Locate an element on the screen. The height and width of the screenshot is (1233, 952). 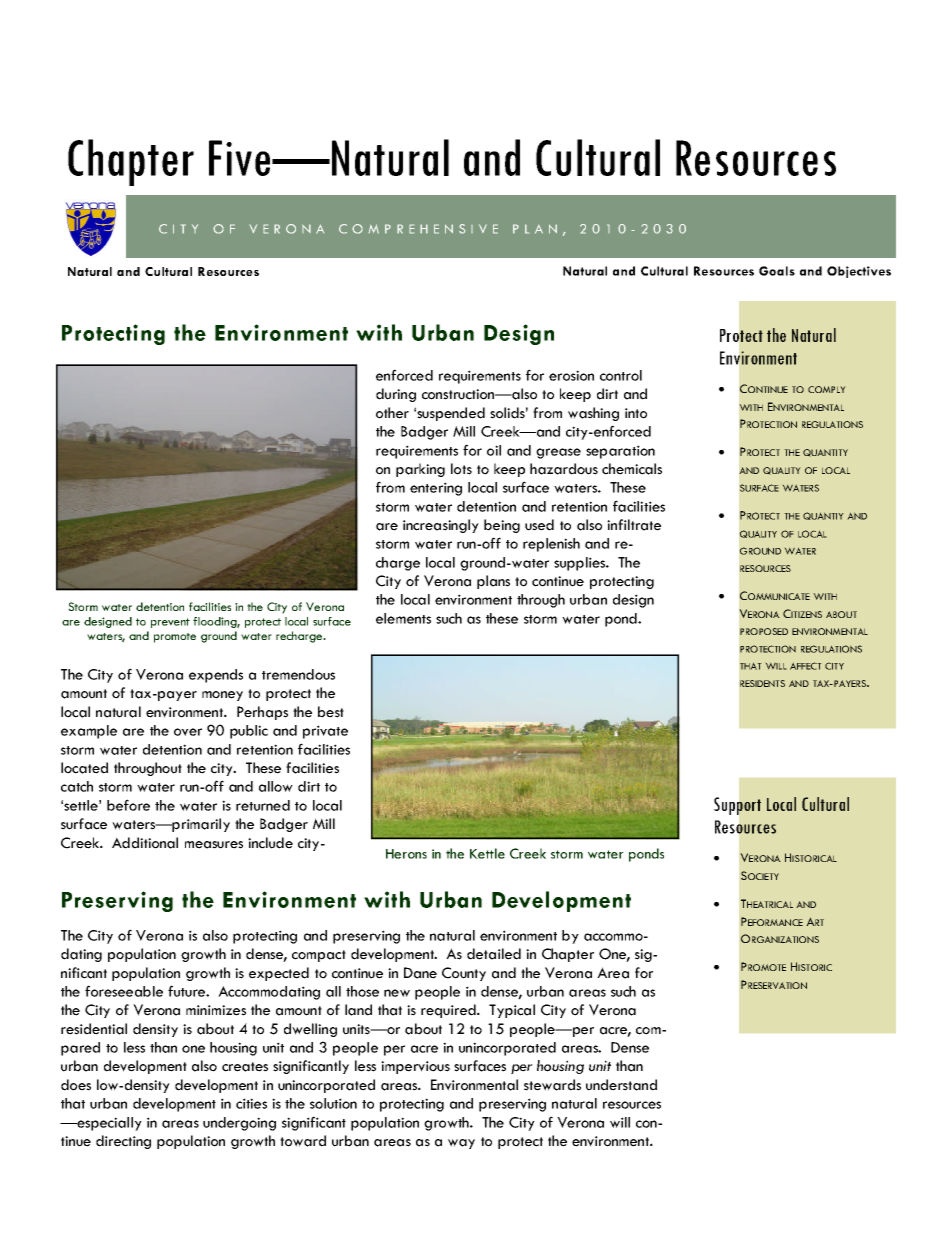
prevent is located at coordinates (170, 623).
